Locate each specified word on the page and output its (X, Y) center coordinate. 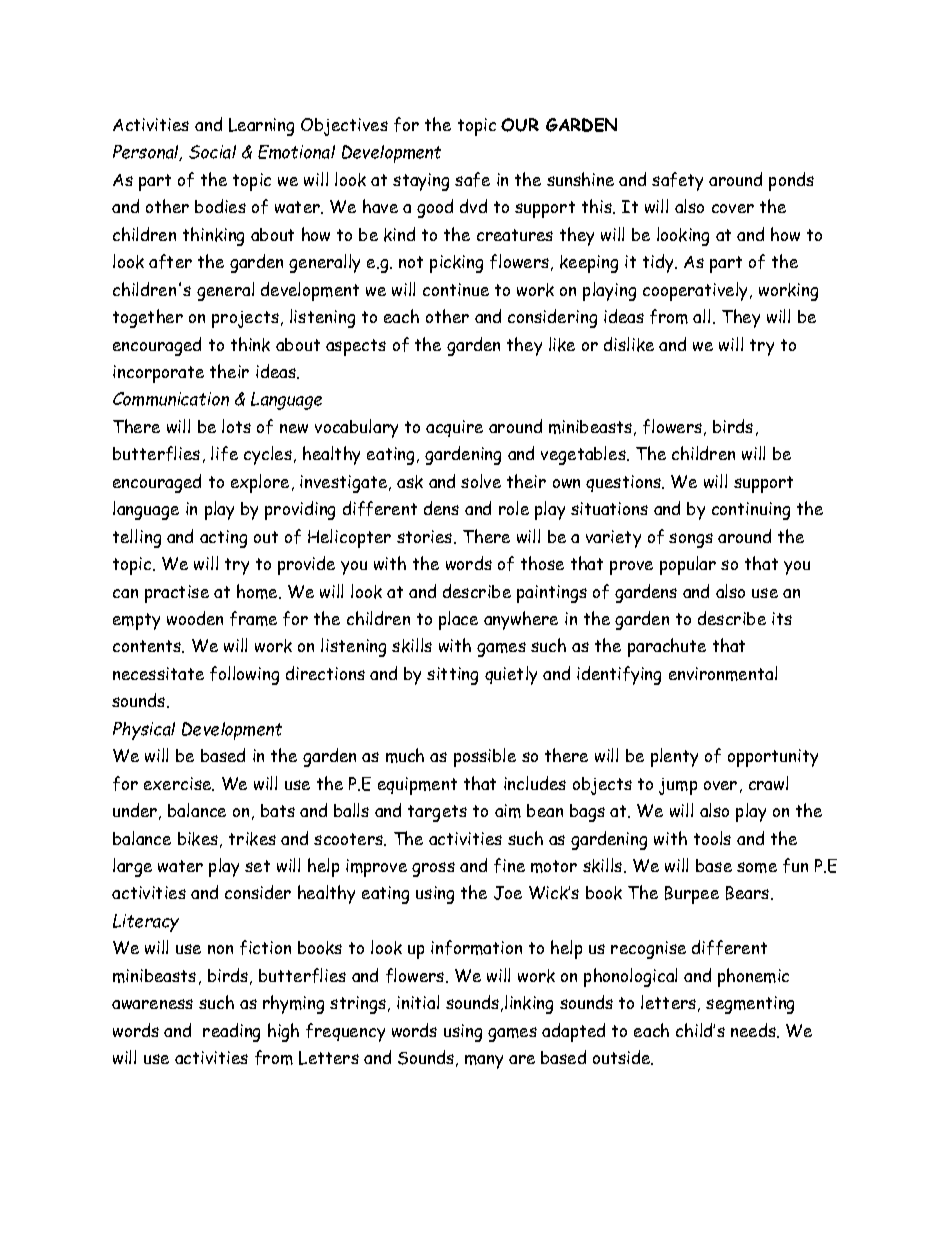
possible (485, 757)
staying (421, 182)
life (224, 453)
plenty (674, 757)
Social (212, 152)
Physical (144, 731)
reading (231, 1032)
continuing (751, 511)
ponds (791, 181)
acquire (454, 428)
